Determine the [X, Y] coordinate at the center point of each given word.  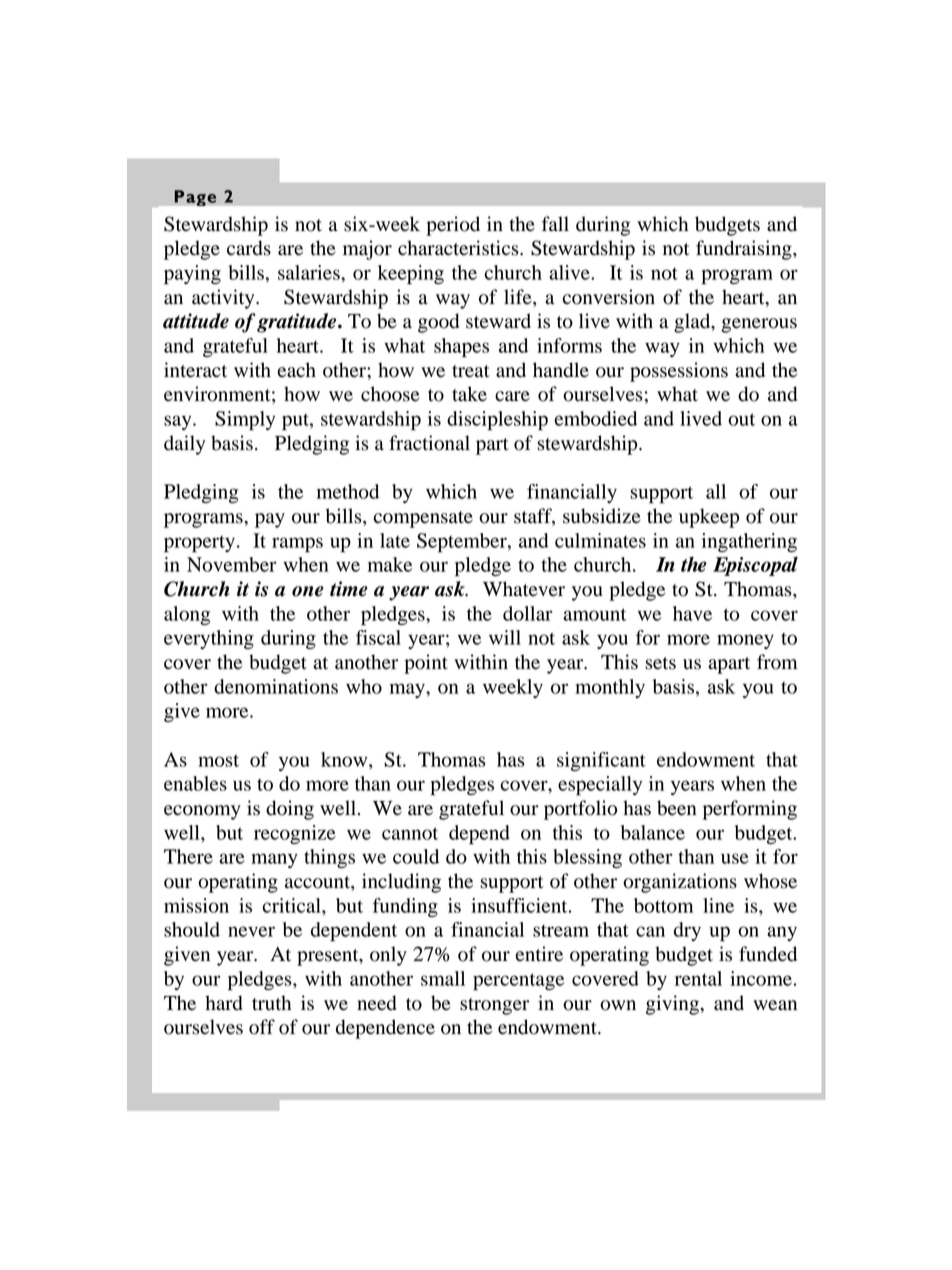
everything [209, 639]
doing [290, 810]
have [692, 613]
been [677, 808]
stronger [494, 1006]
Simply [245, 421]
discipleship [497, 421]
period [453, 226]
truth [271, 1003]
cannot [410, 833]
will [505, 637]
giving [673, 1005]
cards [249, 248]
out [741, 419]
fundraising [745, 250]
